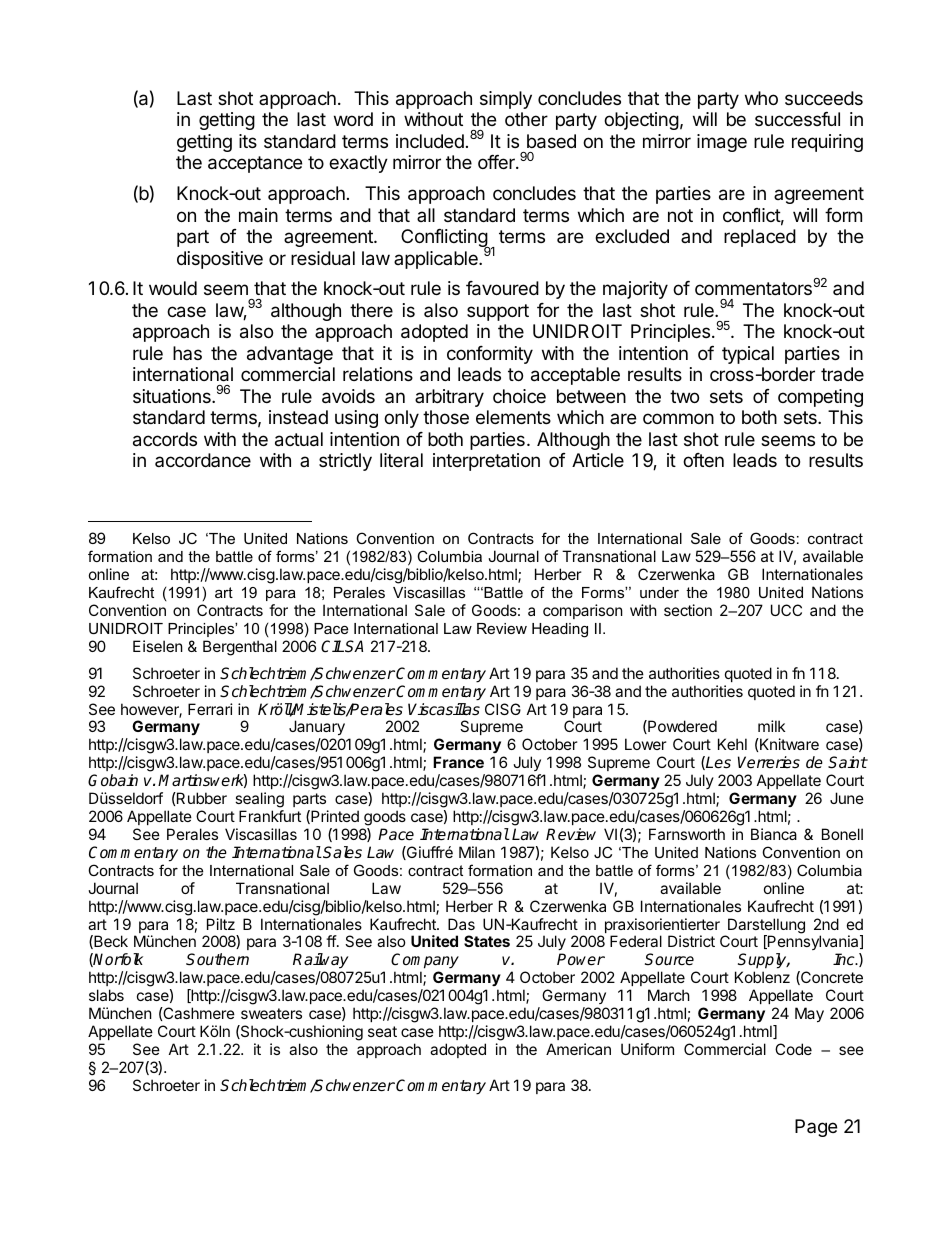 The image size is (952, 1233). Describe the element at coordinates (248, 141) in the screenshot. I see `its` at that location.
